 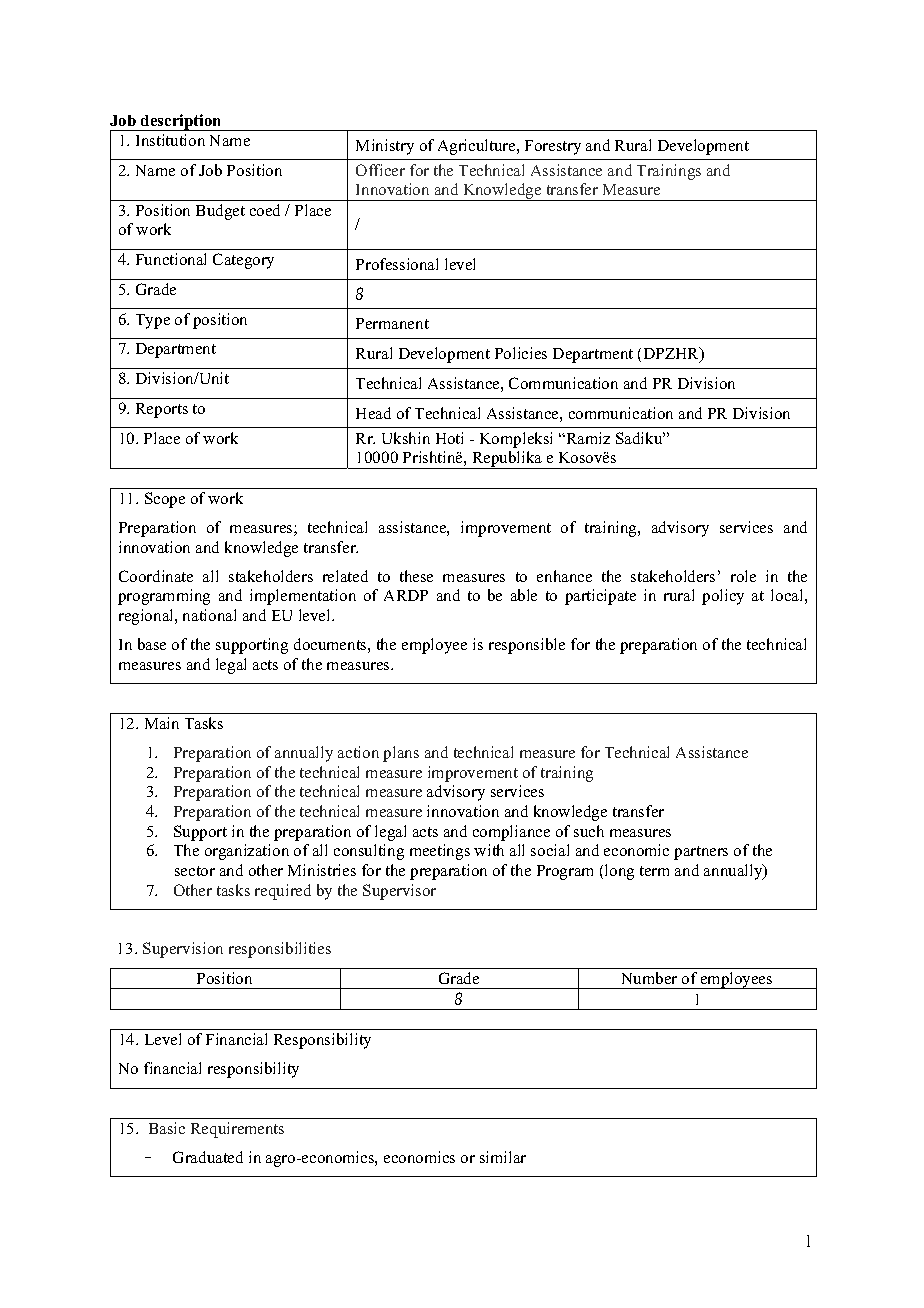 I want to click on Scope, so click(x=165, y=500).
